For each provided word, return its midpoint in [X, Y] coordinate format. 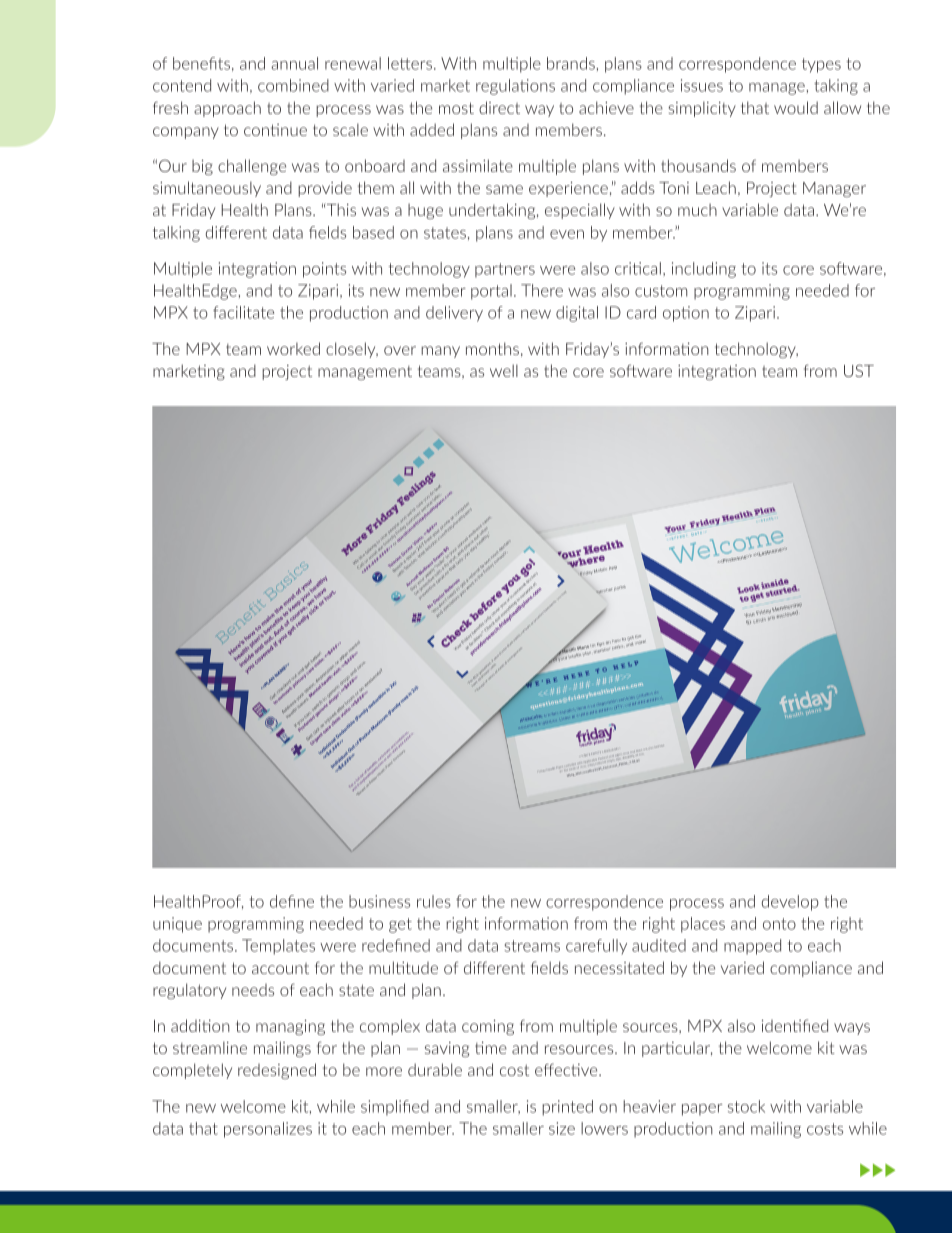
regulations [515, 87]
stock [746, 1106]
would [796, 107]
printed [567, 1108]
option [686, 314]
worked [293, 348]
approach [227, 109]
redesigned [277, 1071]
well [504, 370]
